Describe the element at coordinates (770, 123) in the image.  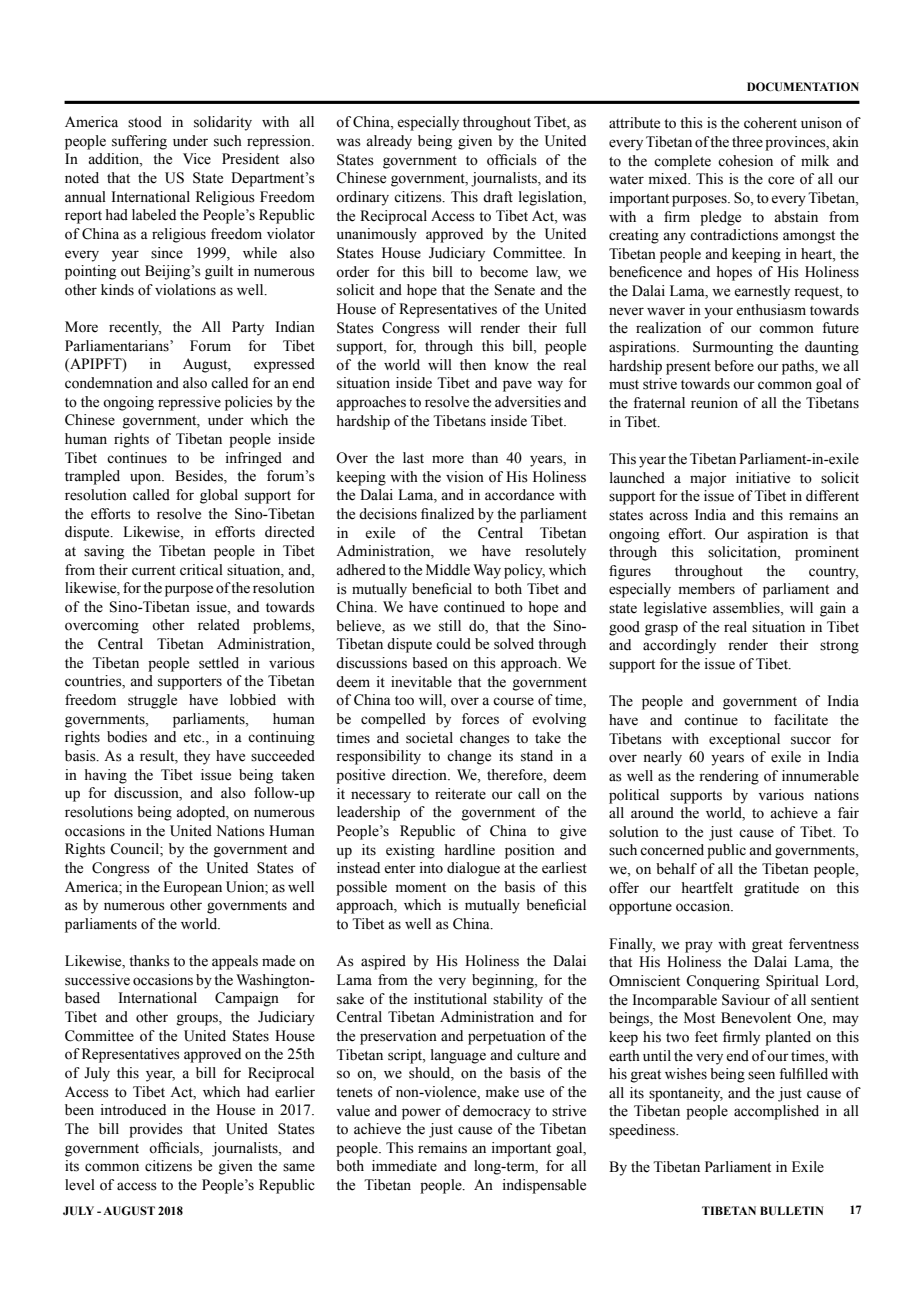
I see `coherent` at that location.
